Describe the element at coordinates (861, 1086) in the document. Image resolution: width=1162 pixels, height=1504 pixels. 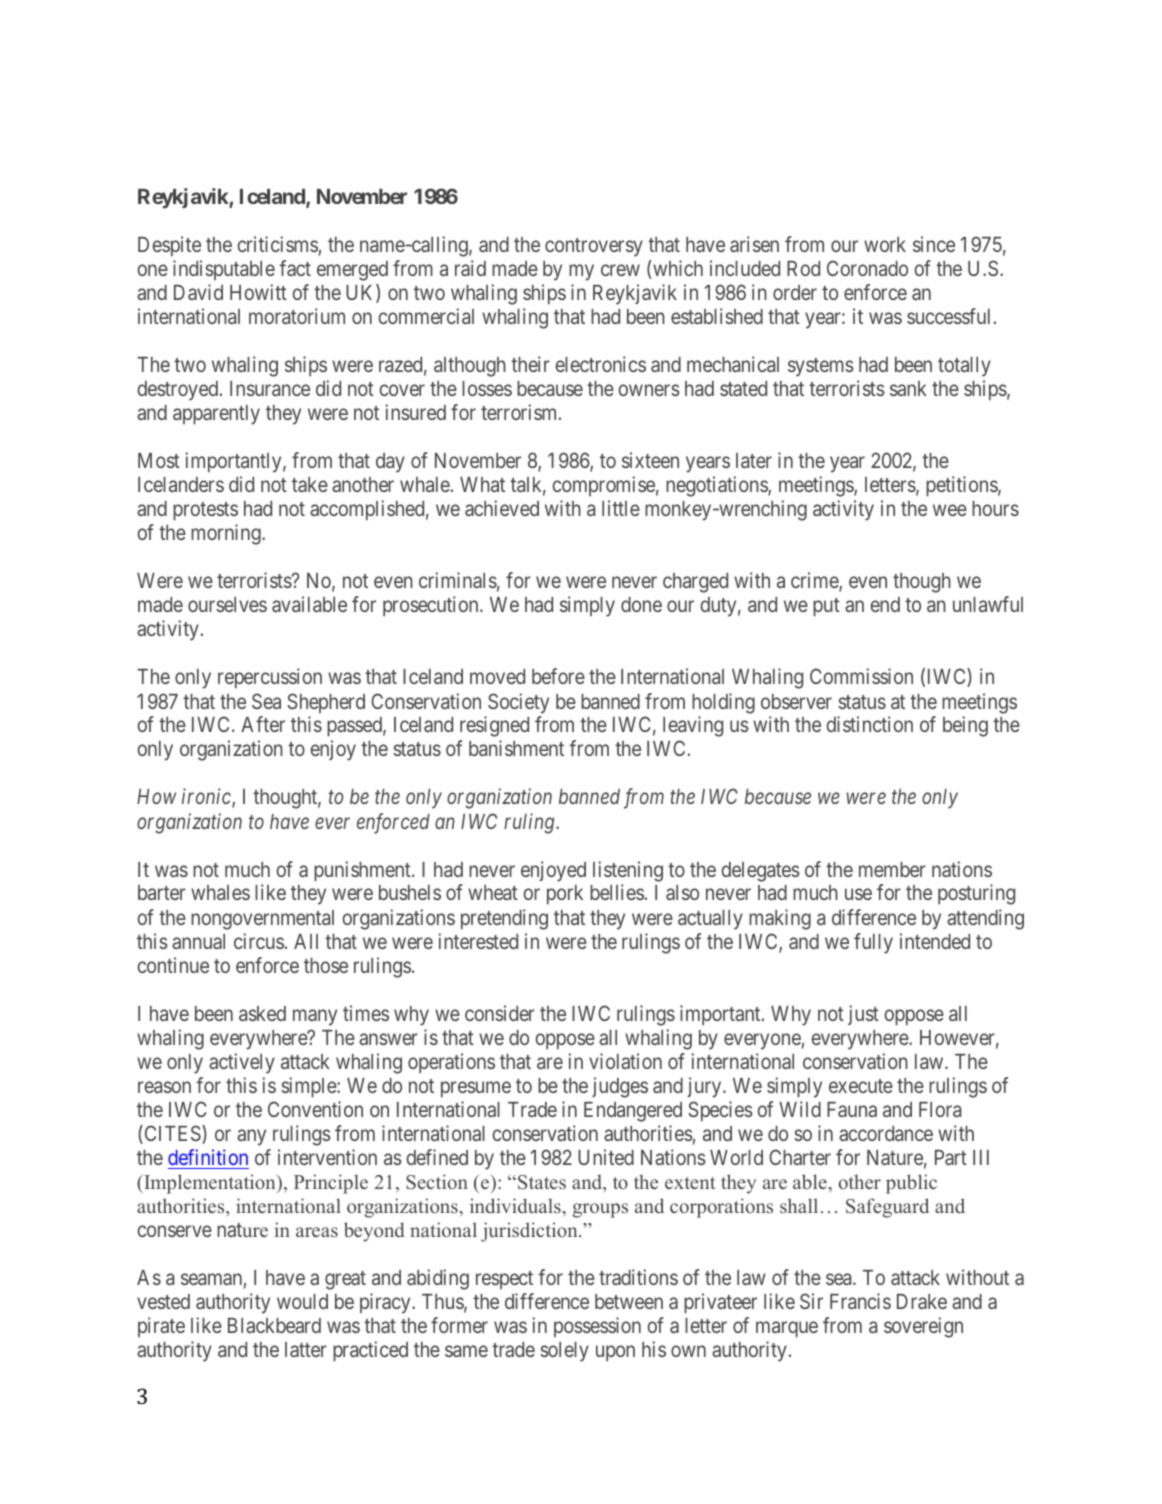
I see `execute` at that location.
